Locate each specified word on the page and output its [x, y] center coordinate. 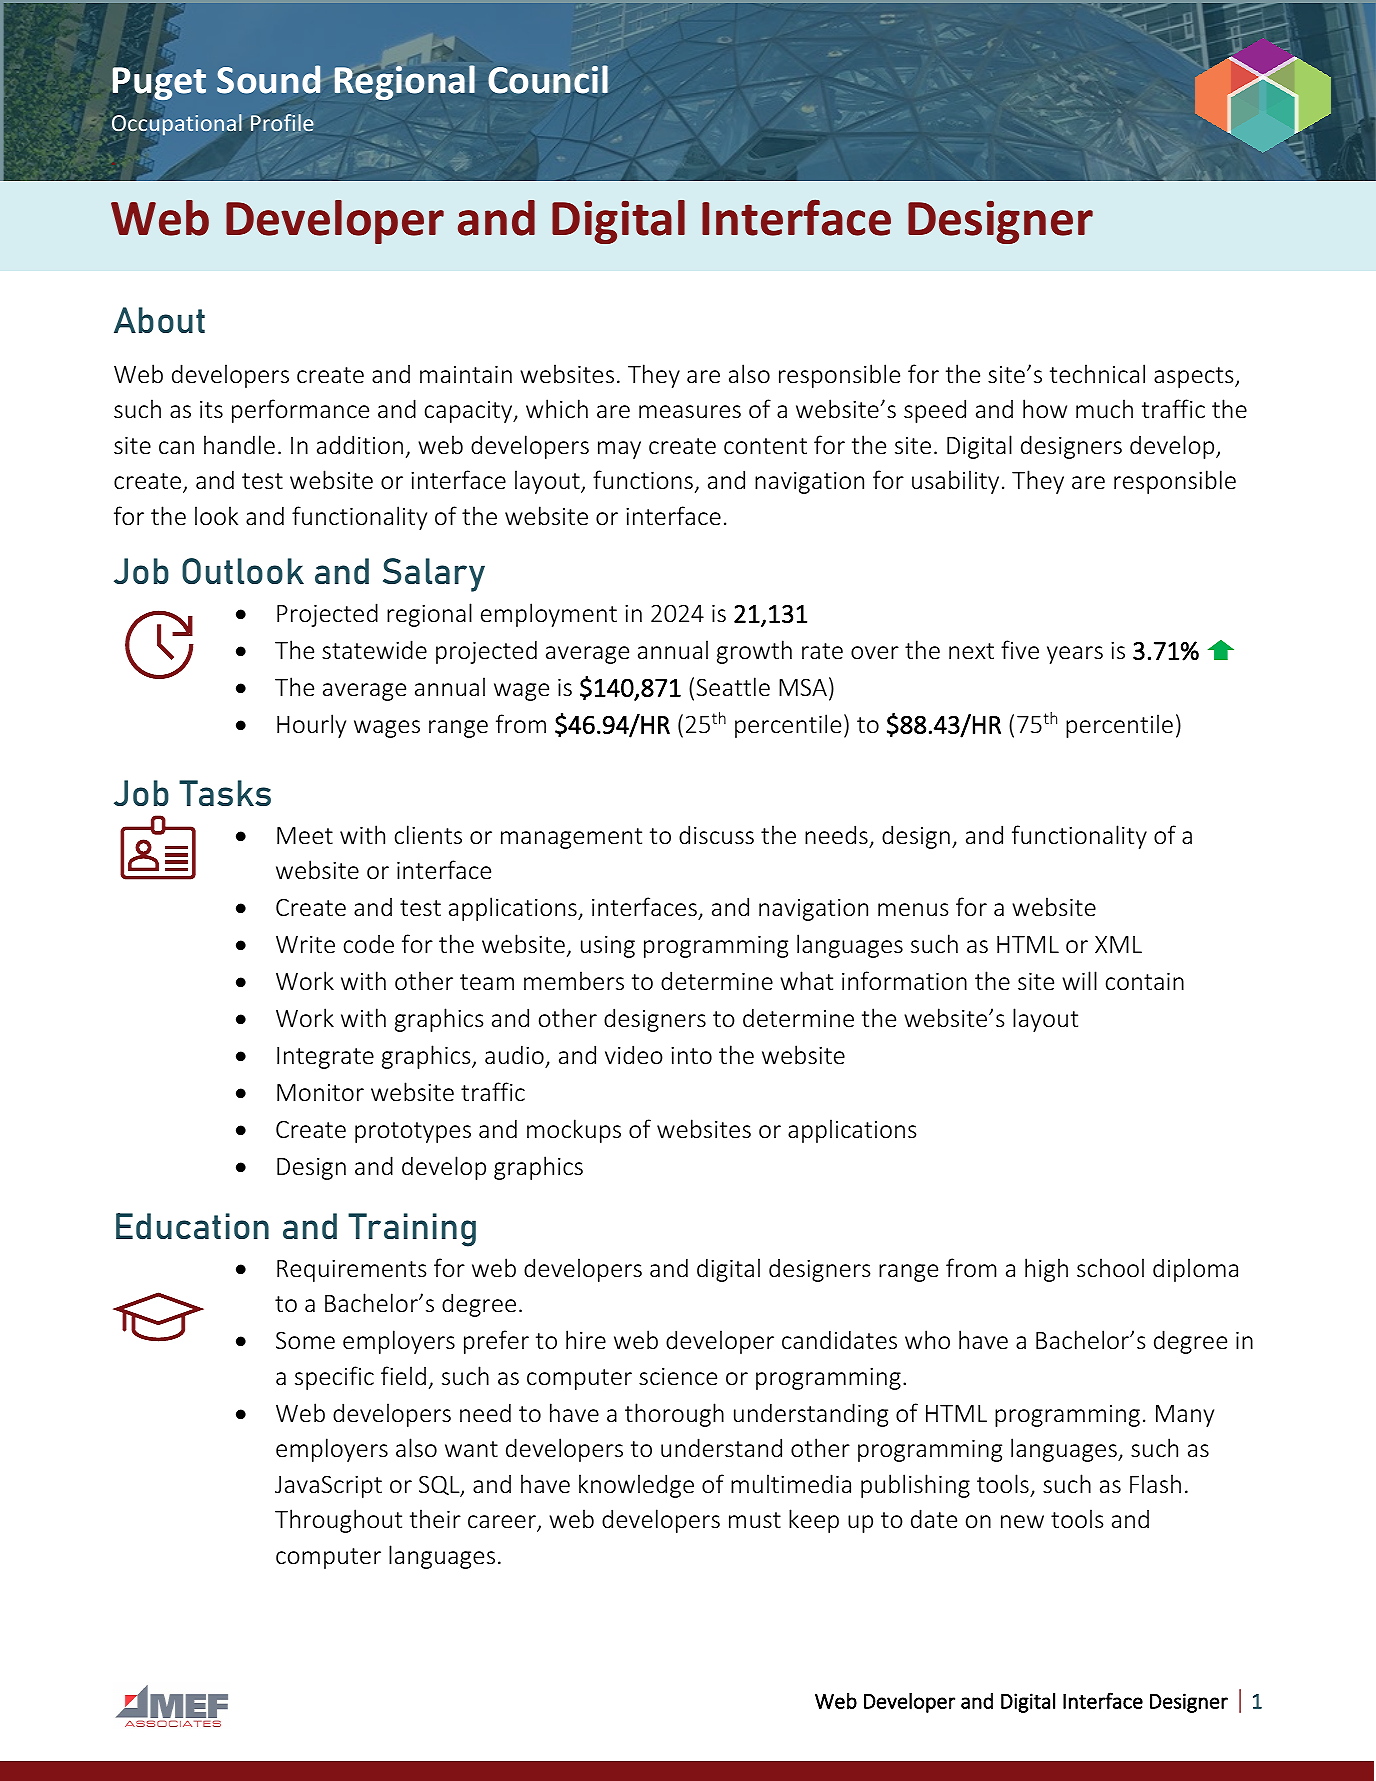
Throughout [338, 1521]
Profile [282, 122]
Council [548, 79]
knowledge [636, 1486]
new [1022, 1522]
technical [1097, 374]
